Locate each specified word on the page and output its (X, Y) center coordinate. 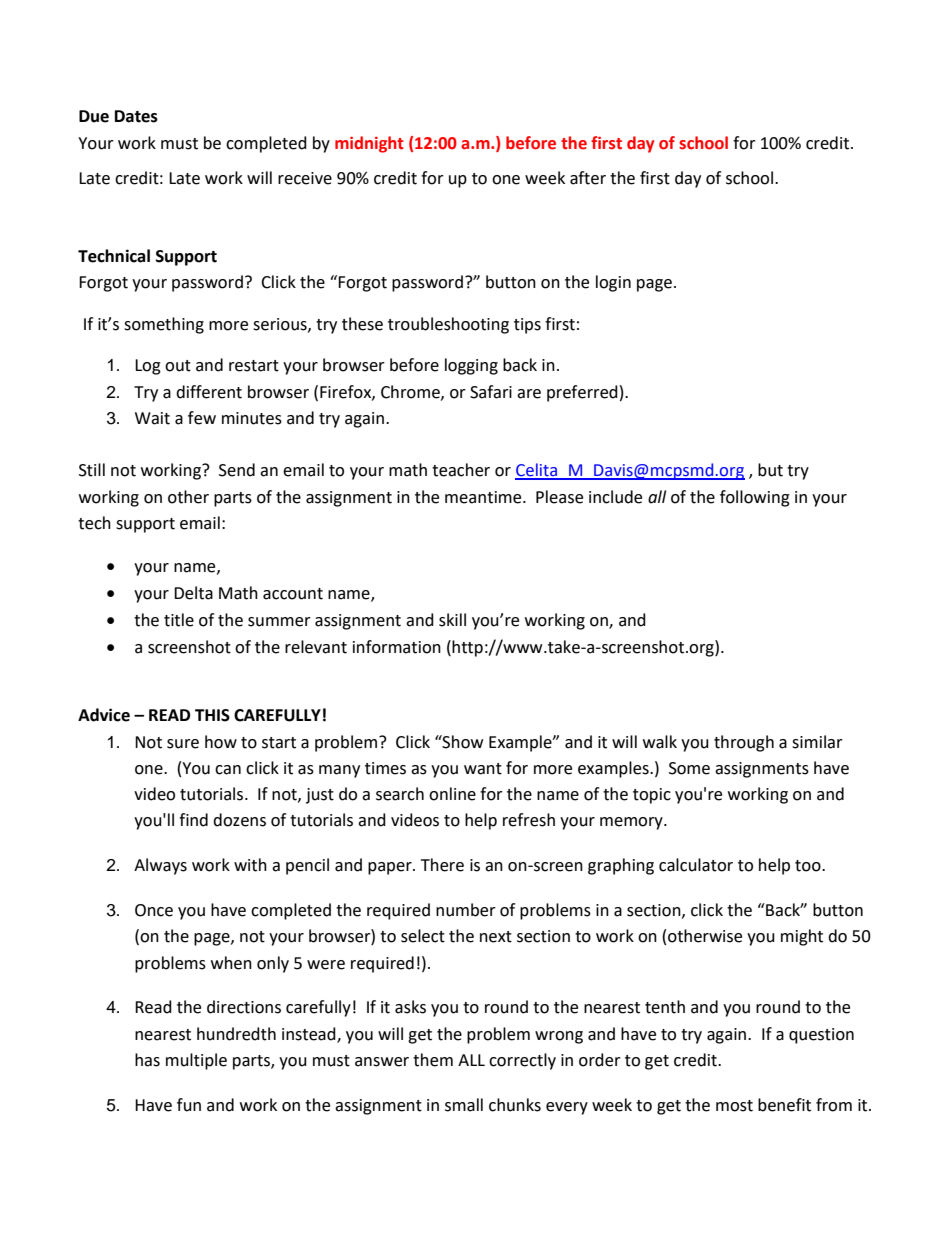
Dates (136, 116)
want (483, 769)
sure (183, 744)
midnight (369, 144)
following (755, 498)
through (744, 743)
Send (237, 470)
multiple (196, 1061)
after (588, 178)
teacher (461, 470)
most (734, 1106)
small (464, 1105)
